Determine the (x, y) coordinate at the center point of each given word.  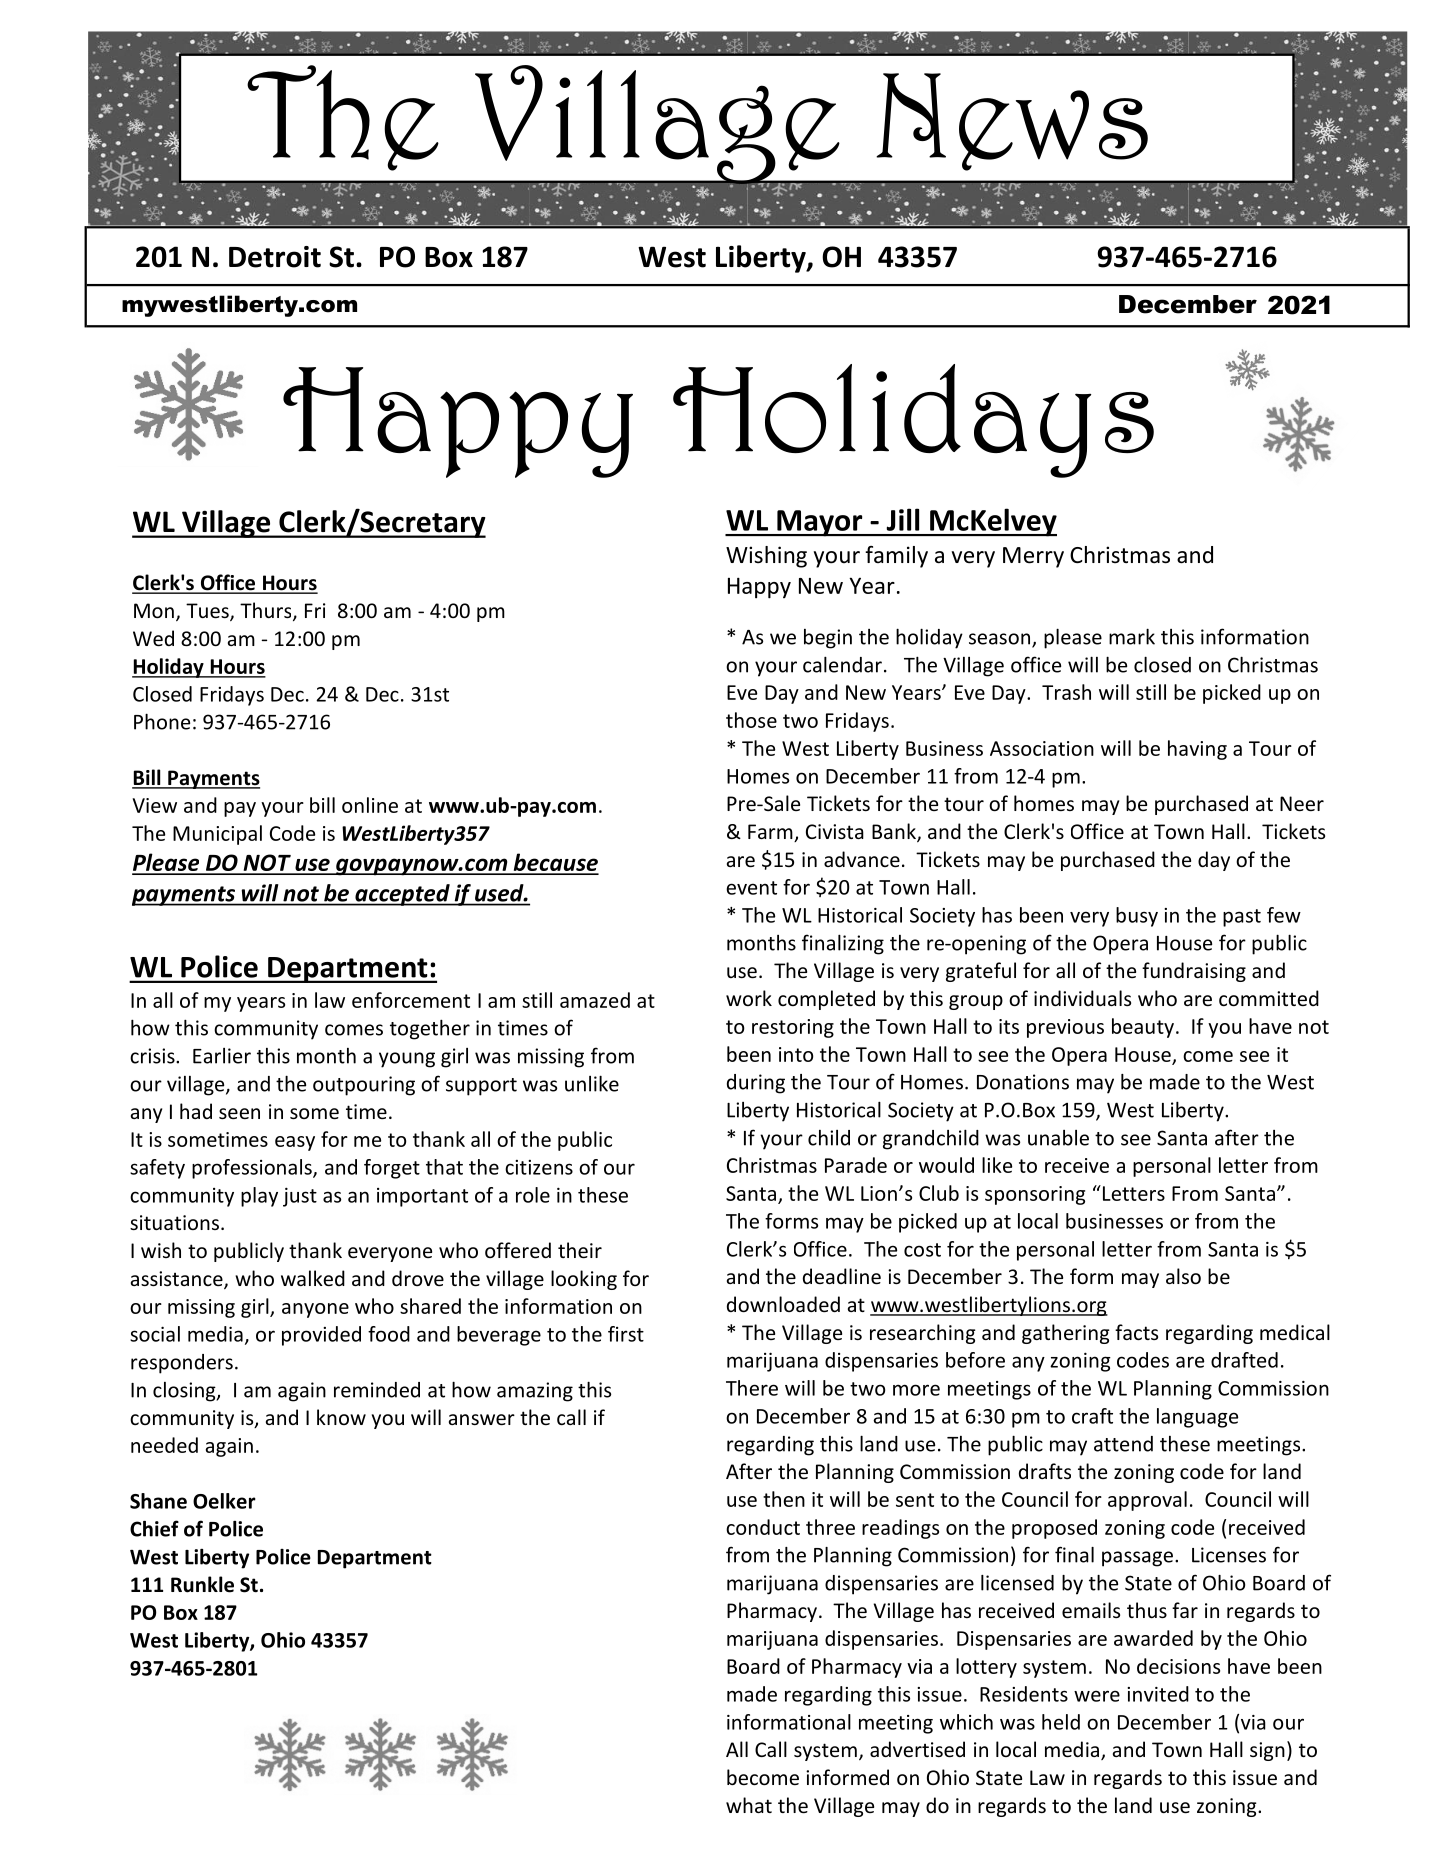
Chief (154, 1528)
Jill (903, 519)
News (1012, 122)
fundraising (1194, 972)
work (749, 998)
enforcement (411, 1000)
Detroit (275, 257)
